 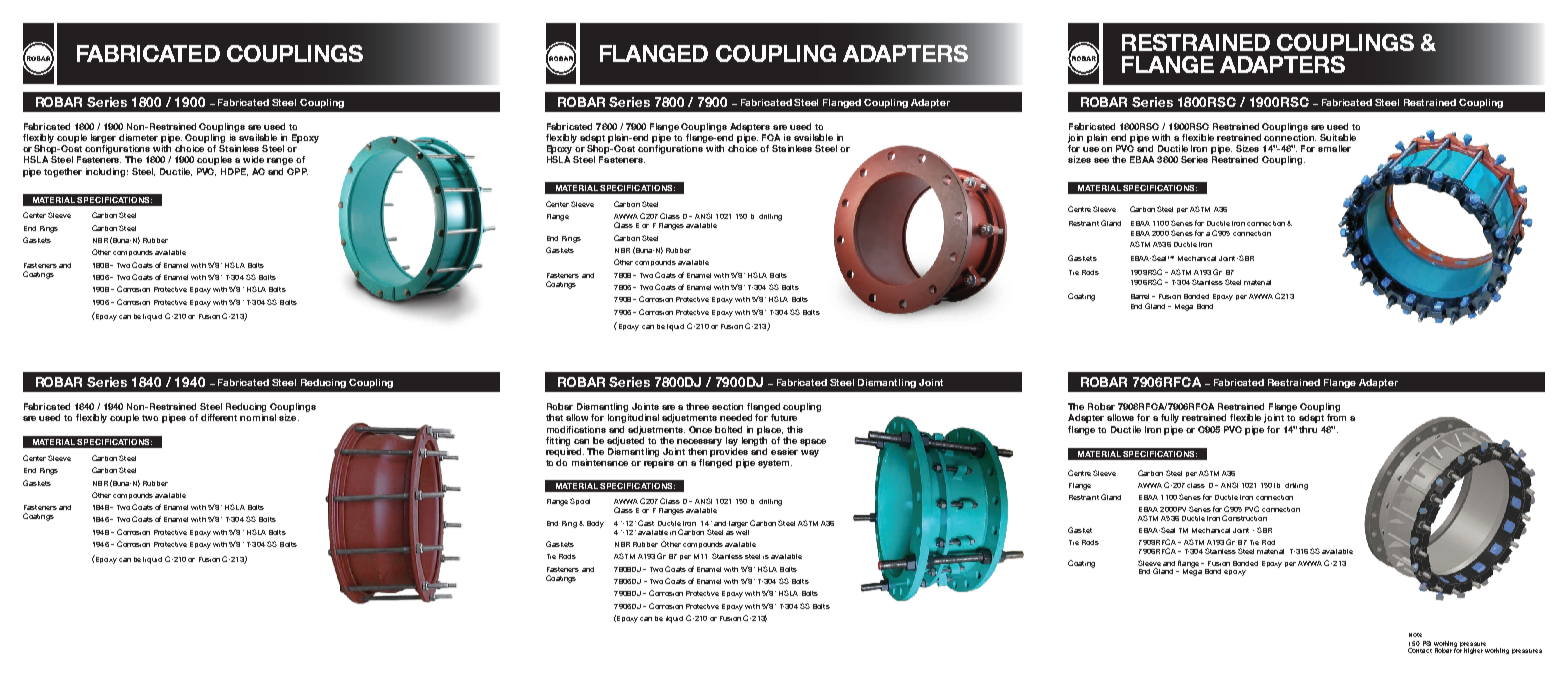 I want to click on Body, so click(x=595, y=524).
